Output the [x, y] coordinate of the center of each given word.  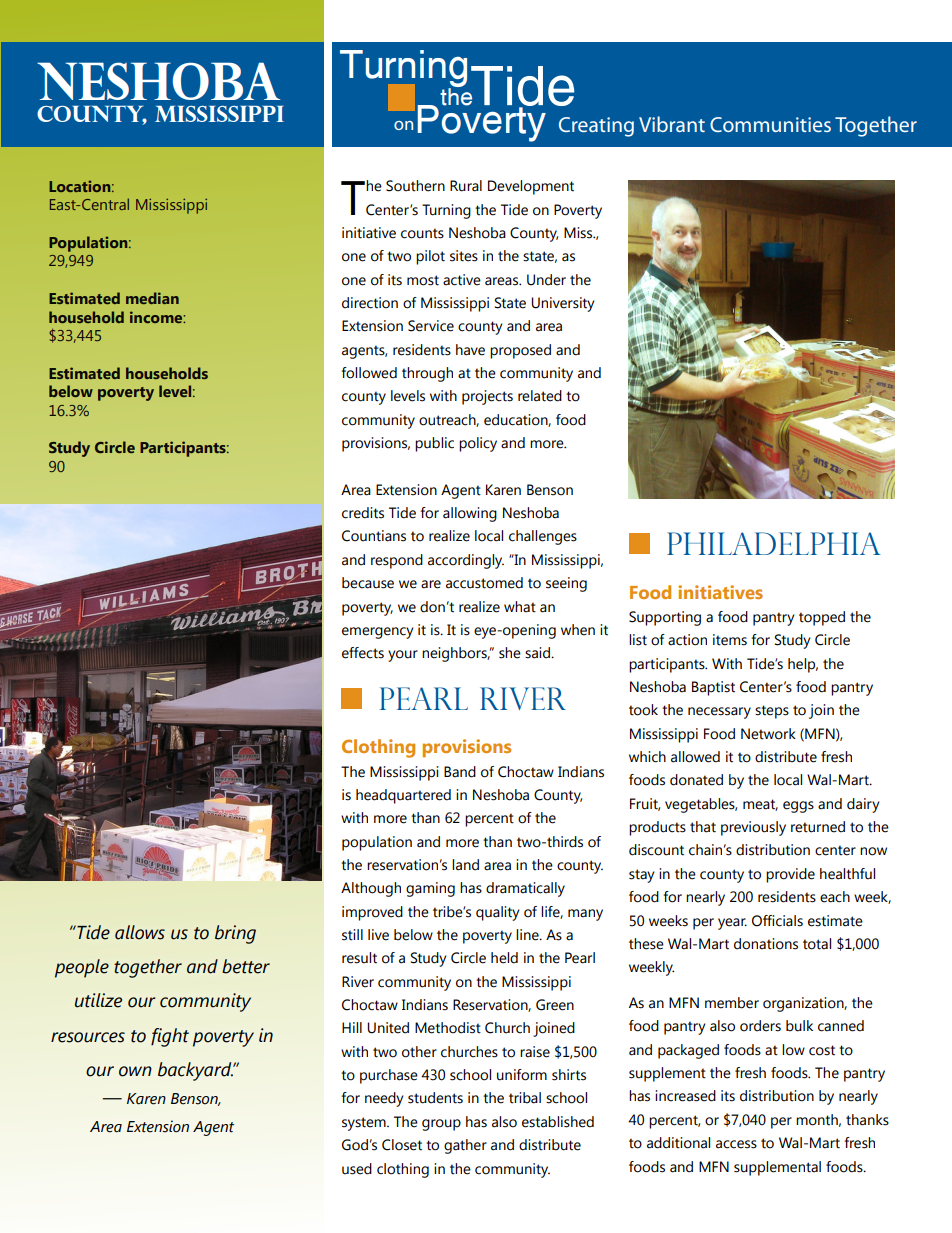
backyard [196, 1071]
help [803, 665]
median [152, 298]
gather [465, 1146]
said [538, 653]
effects [363, 653]
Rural [466, 186]
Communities [770, 124]
